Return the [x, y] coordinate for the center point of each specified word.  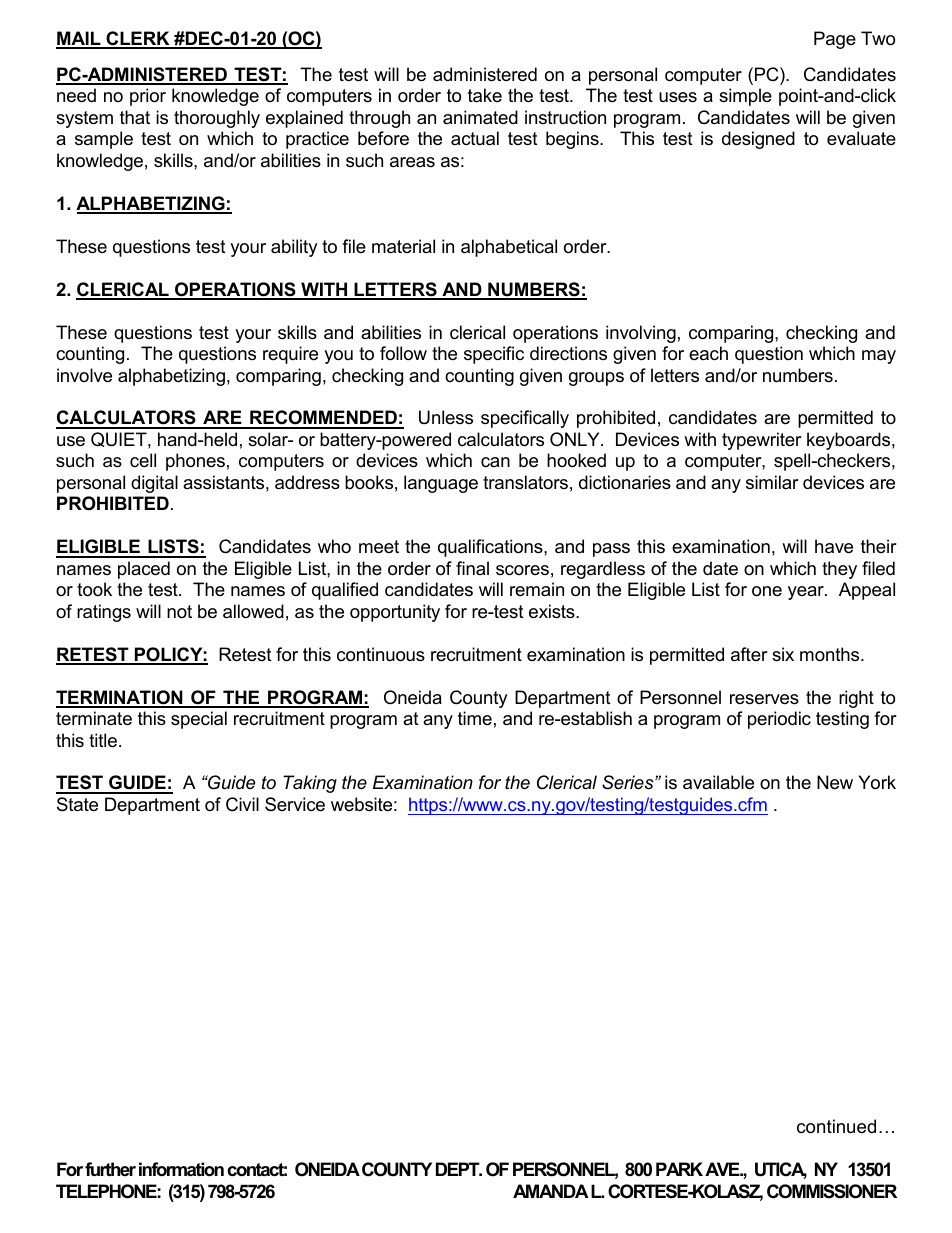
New [835, 782]
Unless [446, 417]
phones [195, 462]
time [475, 718]
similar [772, 482]
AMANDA [551, 1191]
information [181, 1169]
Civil [242, 804]
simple [745, 97]
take [485, 95]
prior [148, 97]
